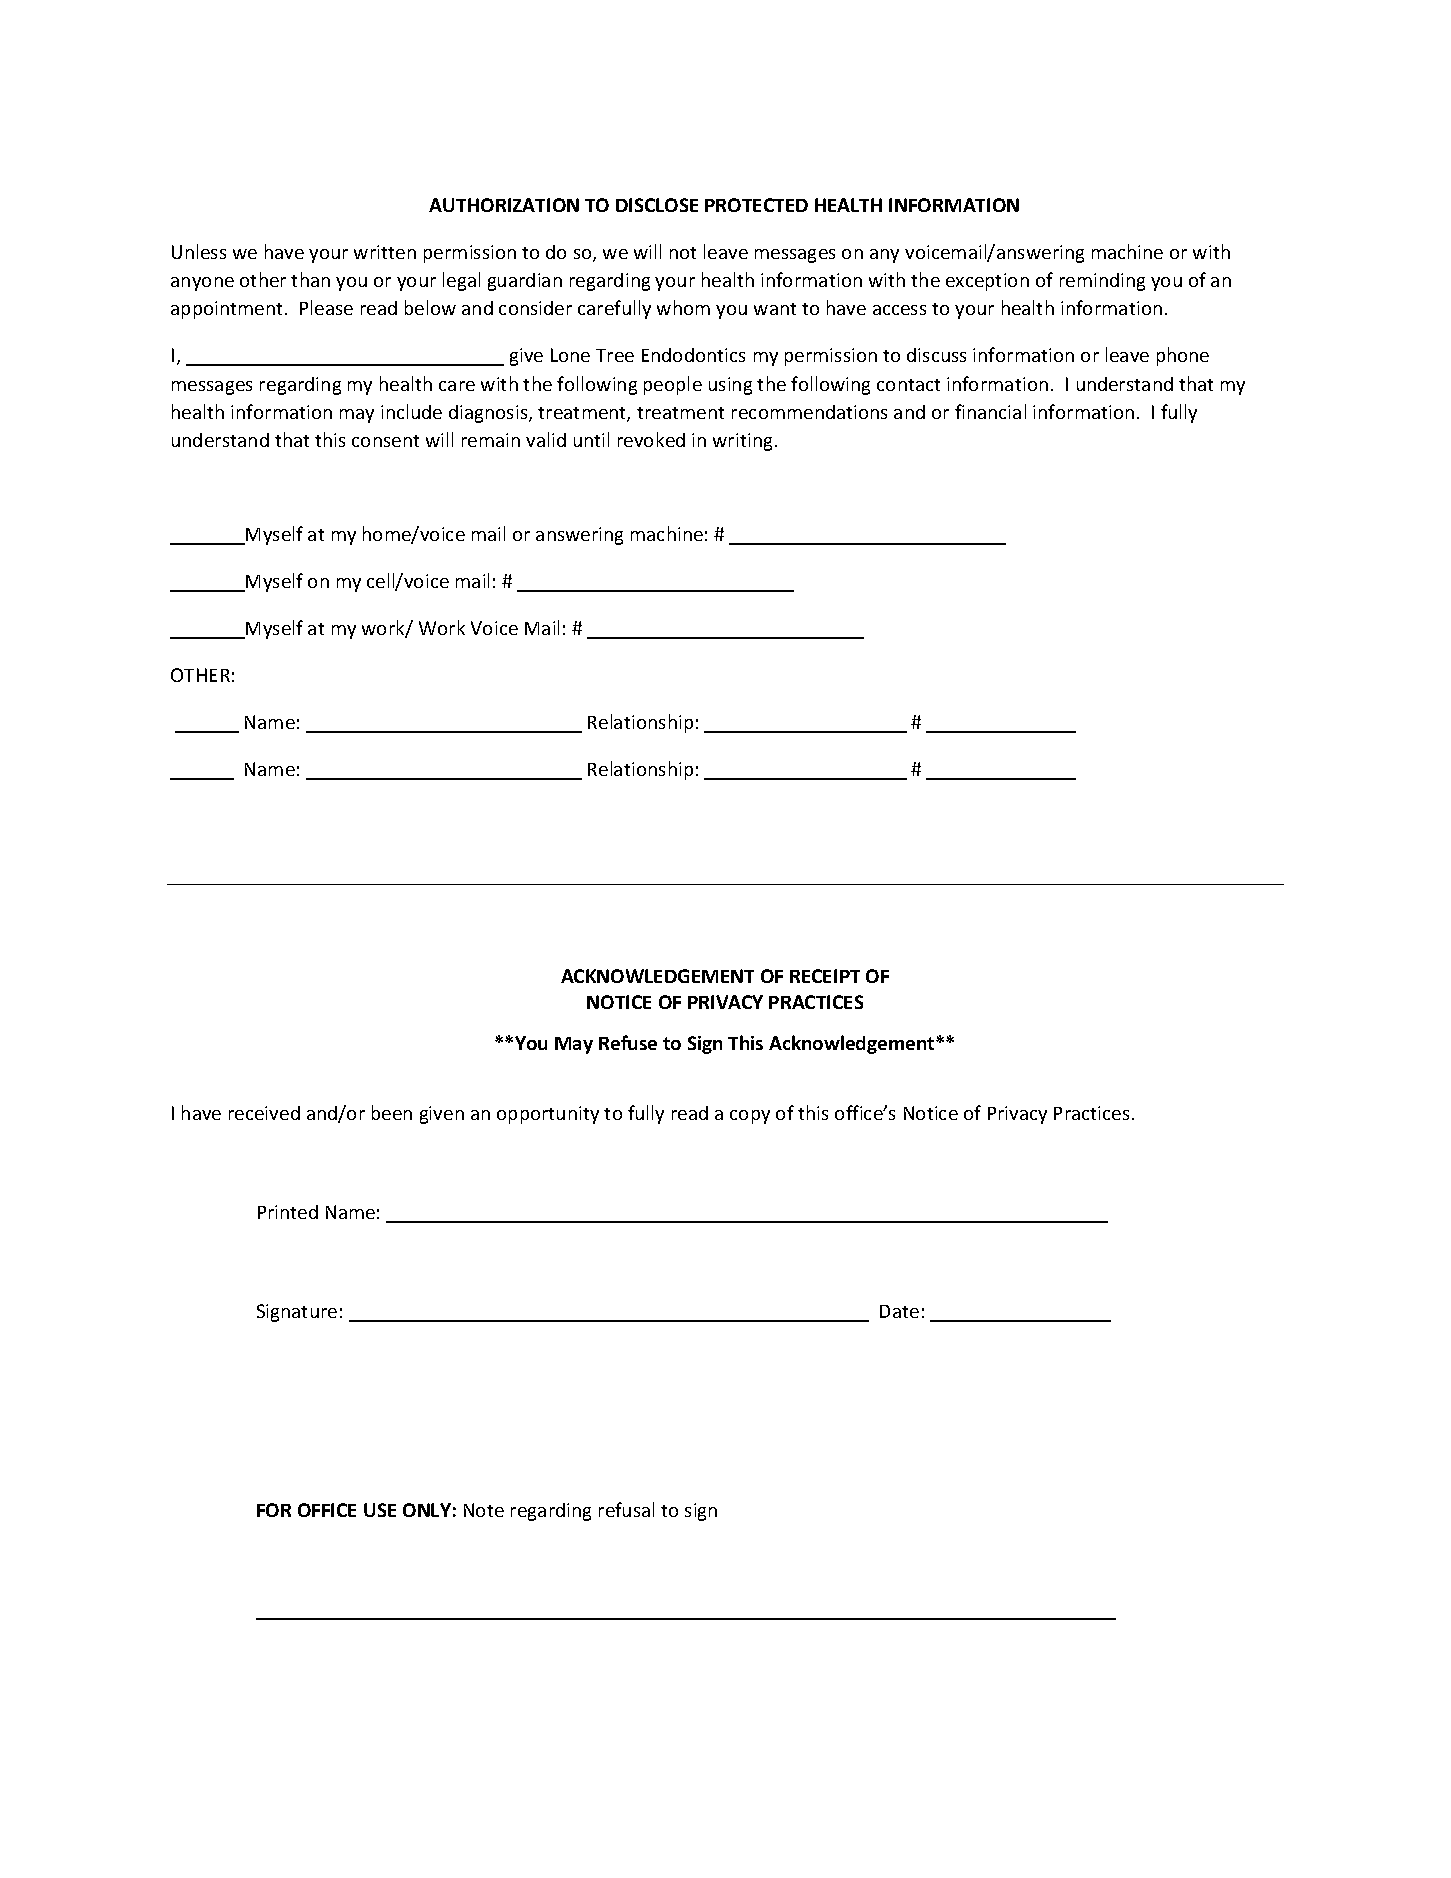  What do you see at coordinates (427, 1510) in the screenshot?
I see `ONLY` at bounding box center [427, 1510].
